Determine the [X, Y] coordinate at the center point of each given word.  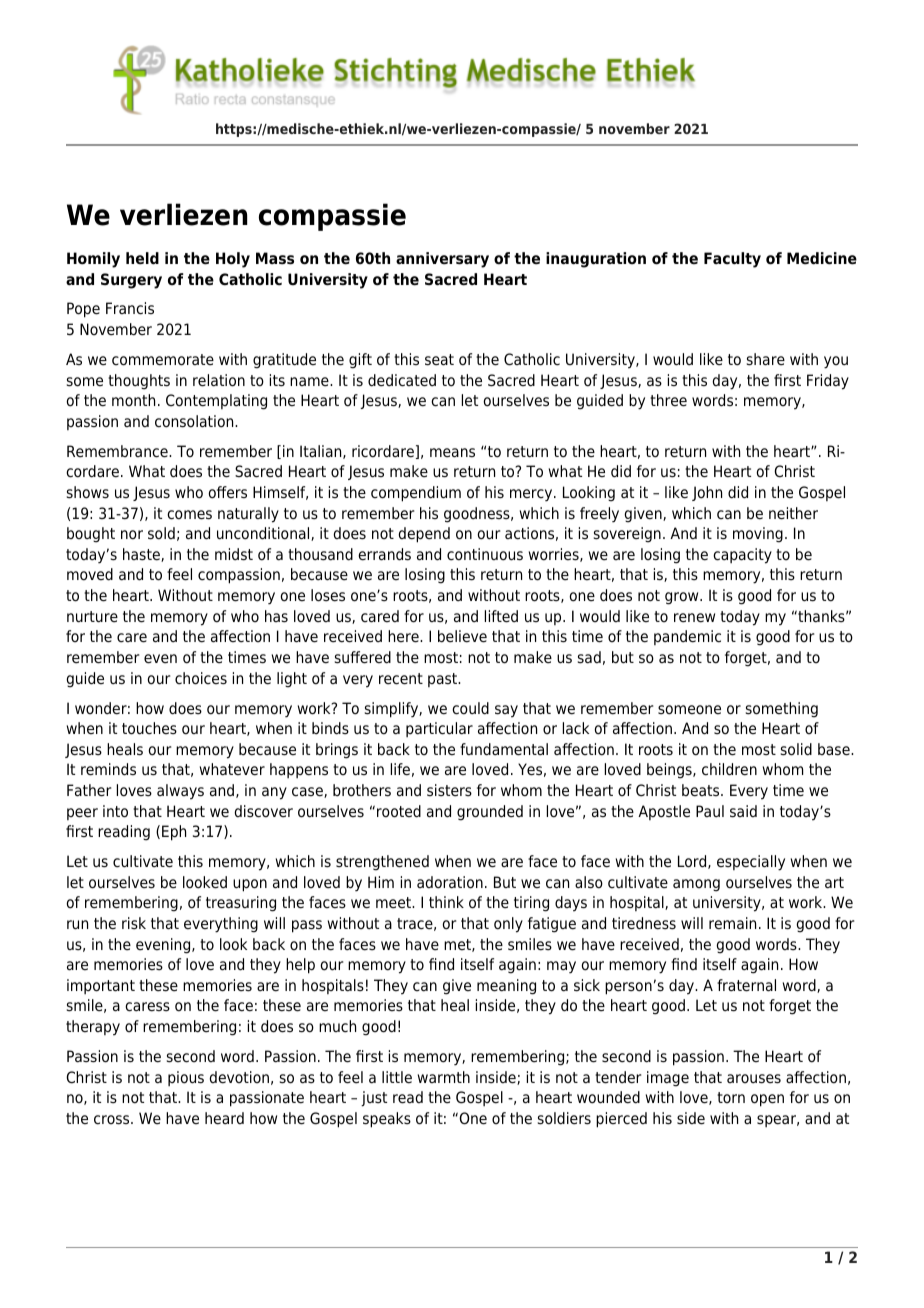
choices [201, 678]
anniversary [442, 260]
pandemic [687, 637]
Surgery [131, 281]
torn [731, 1097]
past [444, 680]
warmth [444, 1077]
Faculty [732, 260]
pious [186, 1078]
